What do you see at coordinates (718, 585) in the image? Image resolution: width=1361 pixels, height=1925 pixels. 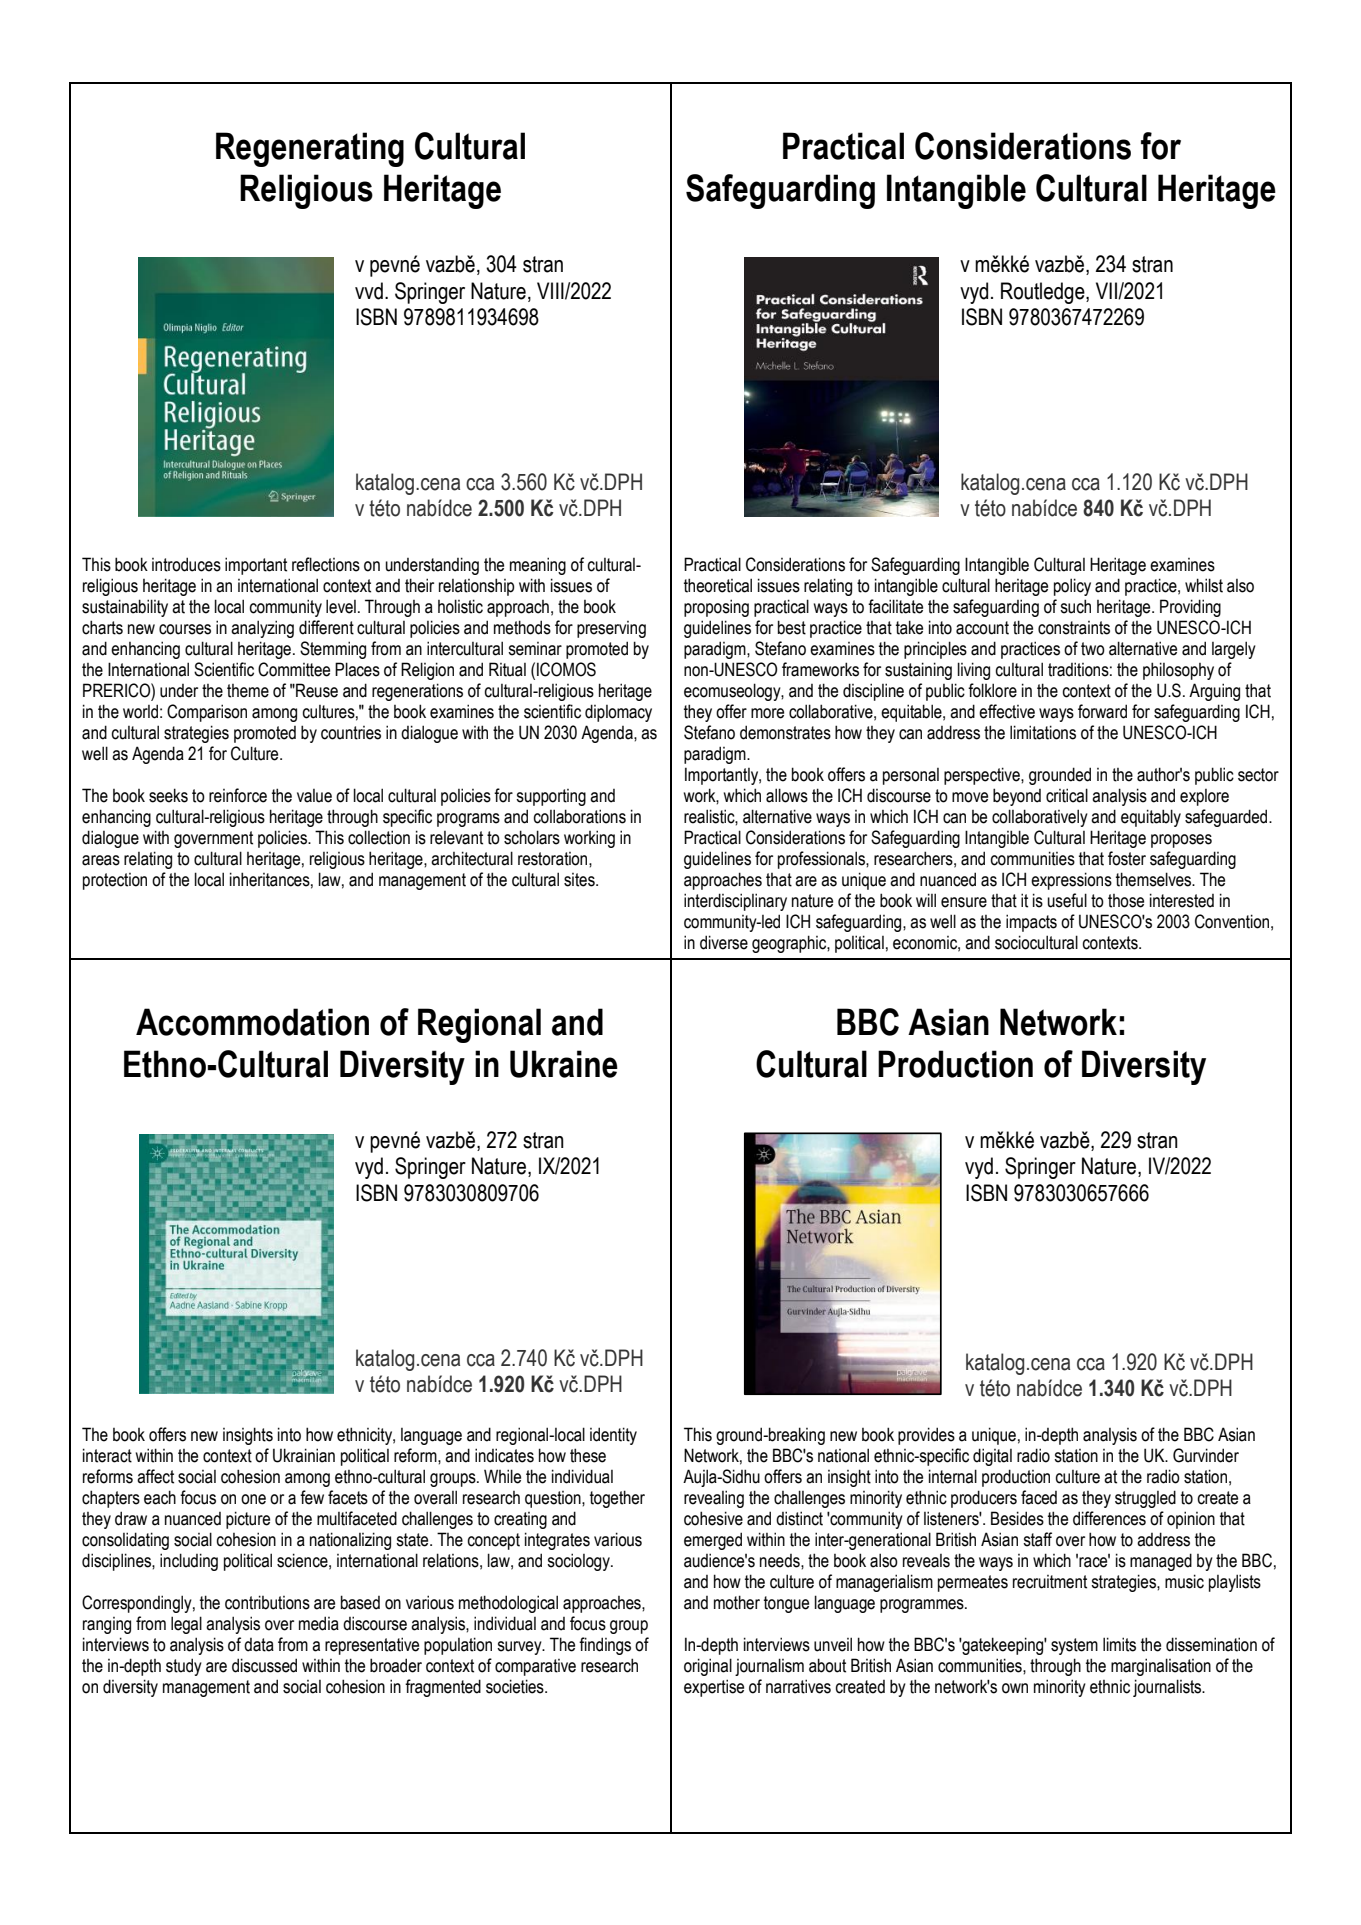 I see `theoretical` at bounding box center [718, 585].
